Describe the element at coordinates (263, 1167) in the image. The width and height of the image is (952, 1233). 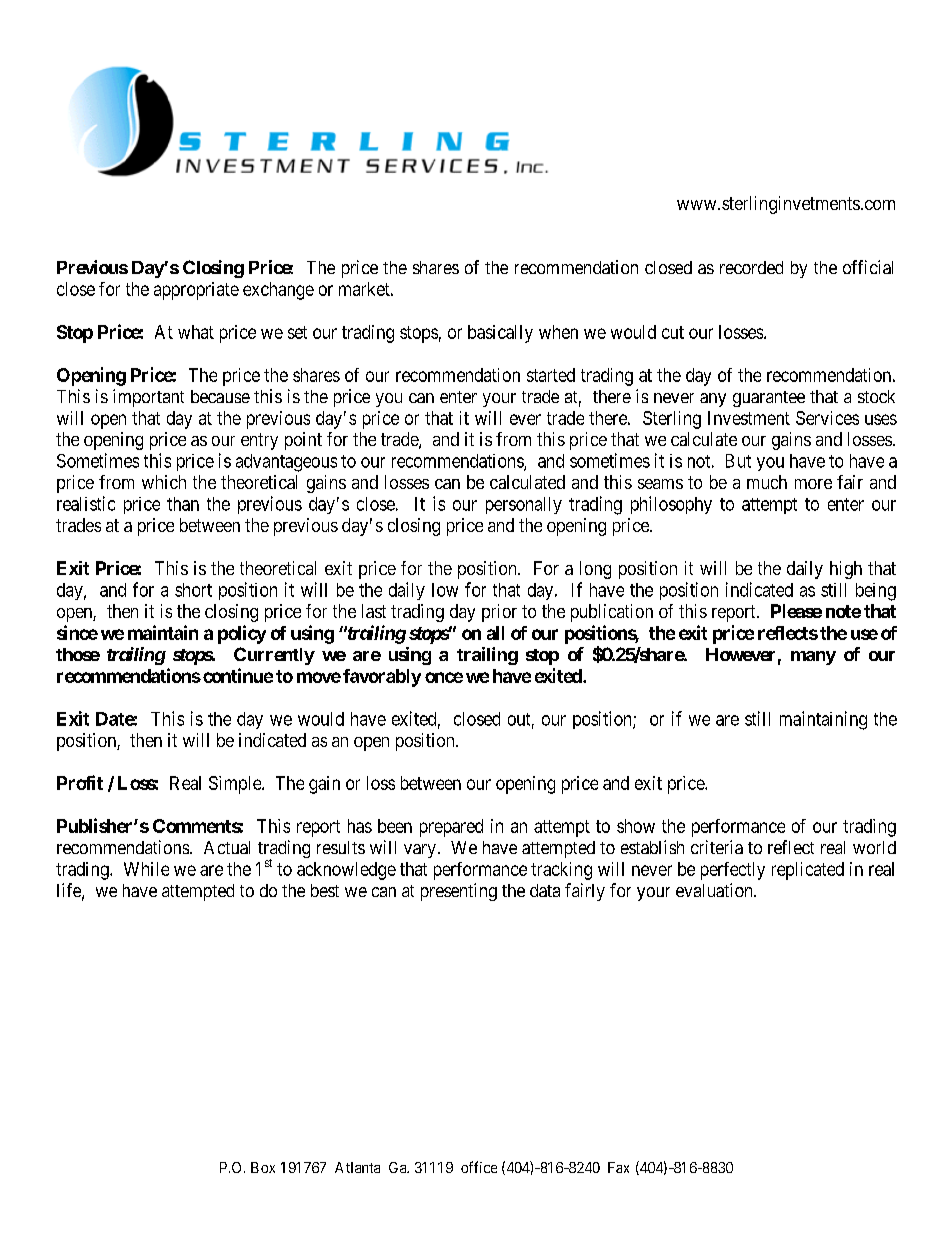
I see `Box` at that location.
